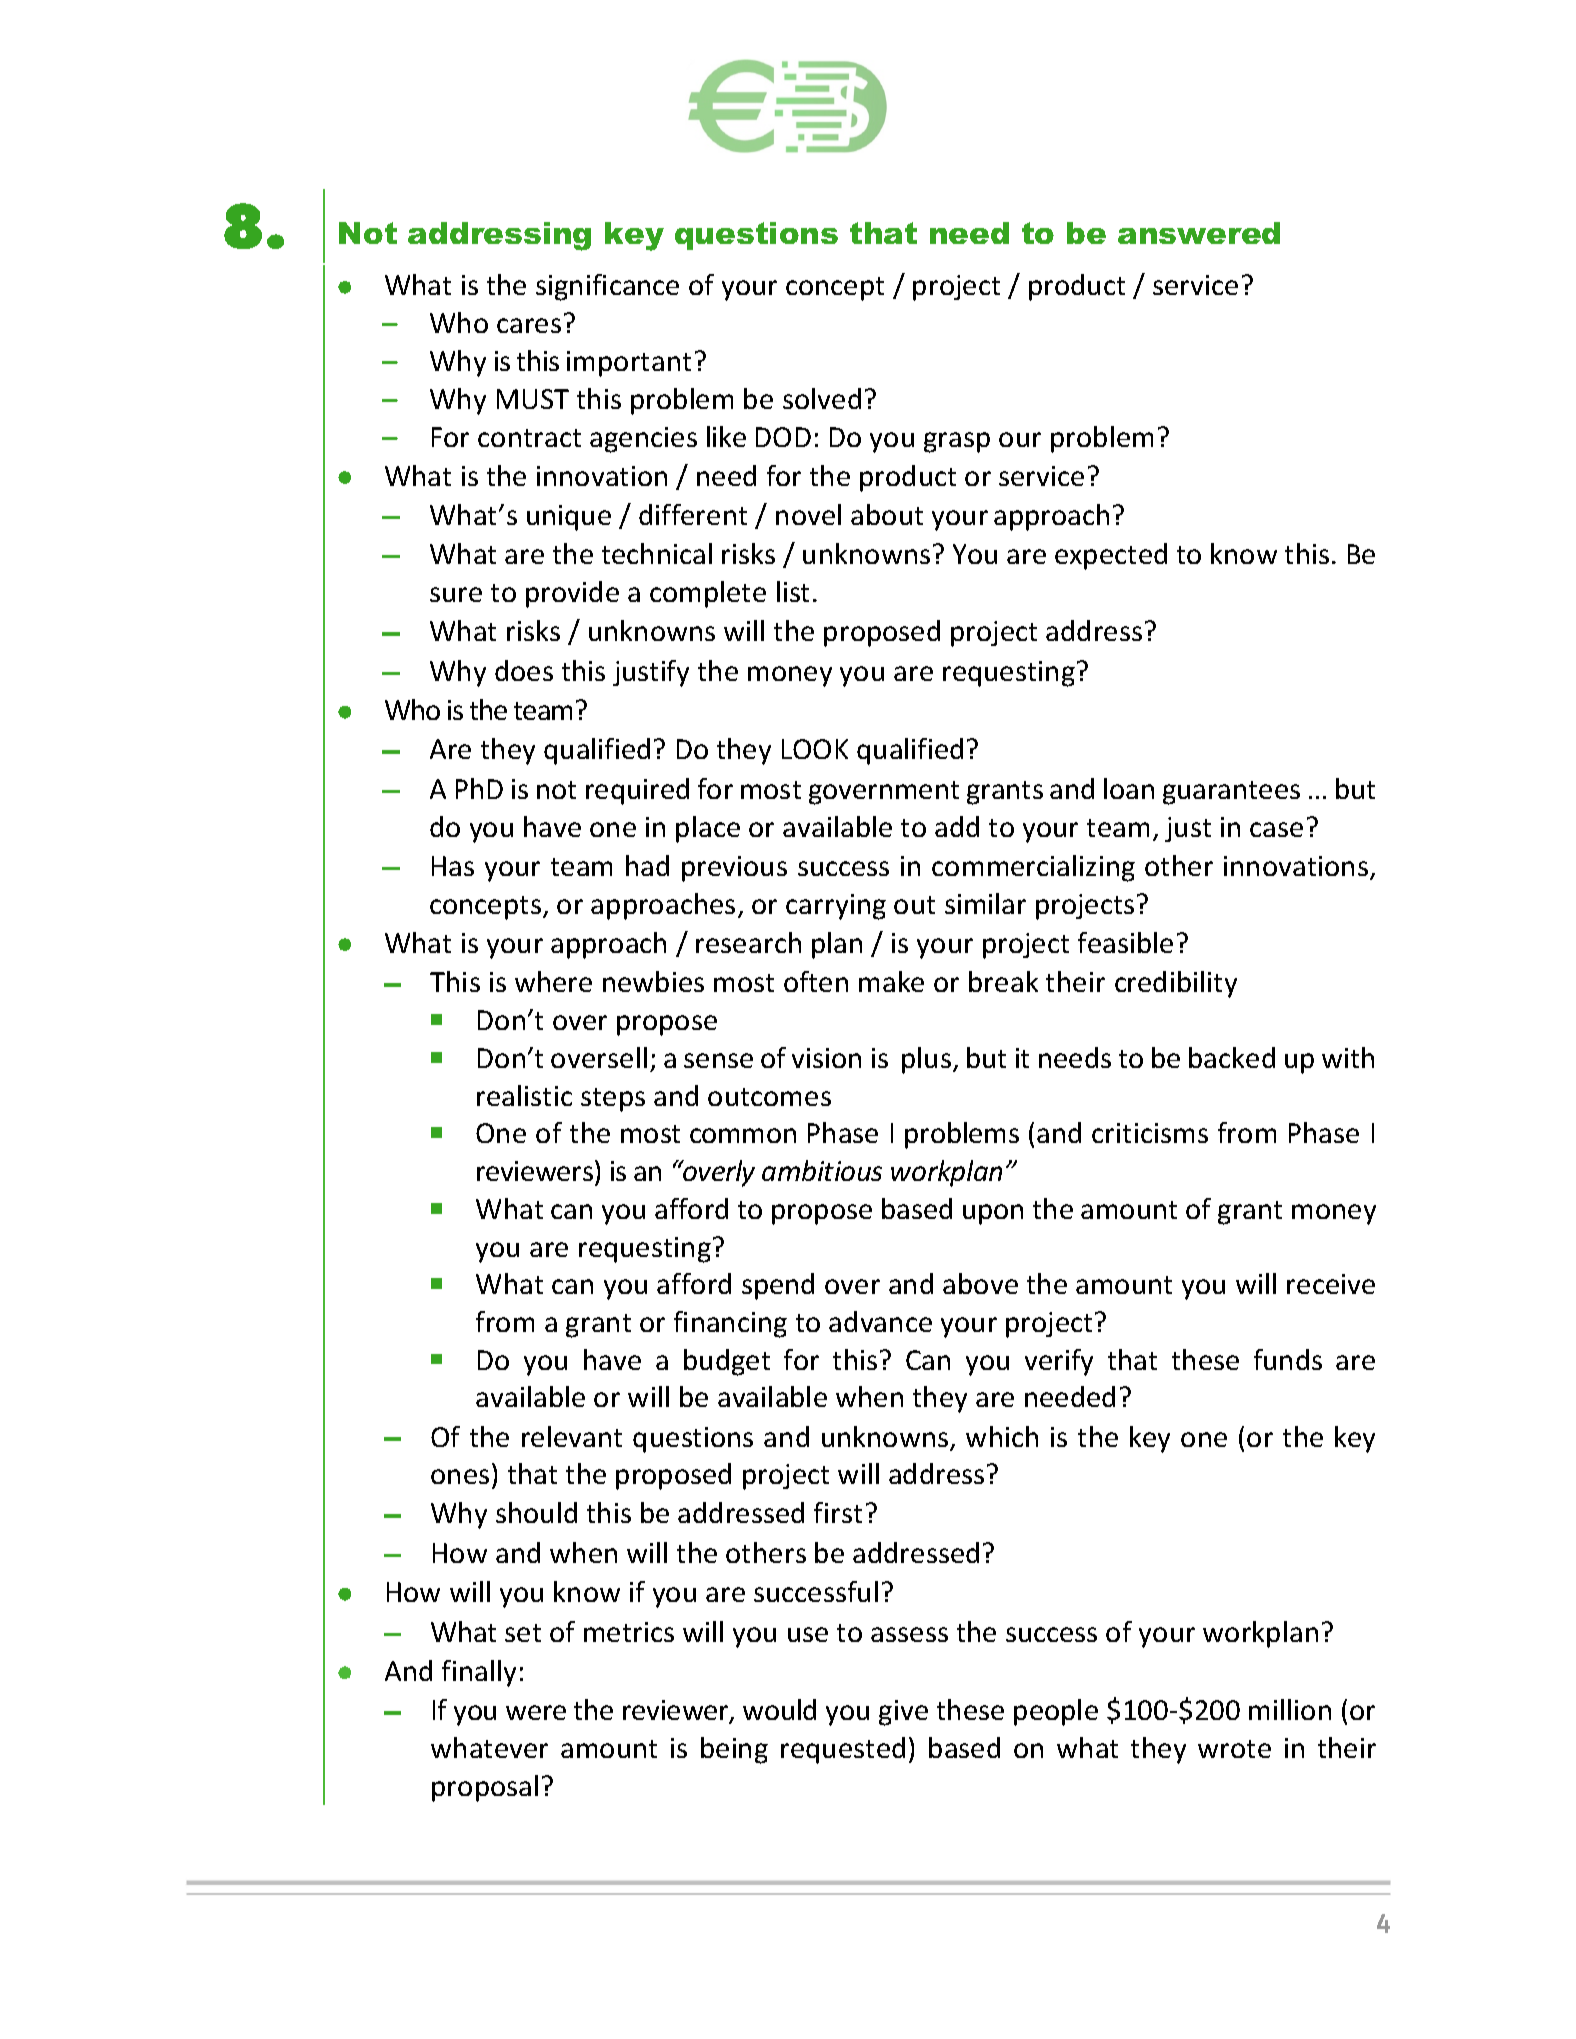  What do you see at coordinates (572, 1436) in the document?
I see `relevant` at bounding box center [572, 1436].
